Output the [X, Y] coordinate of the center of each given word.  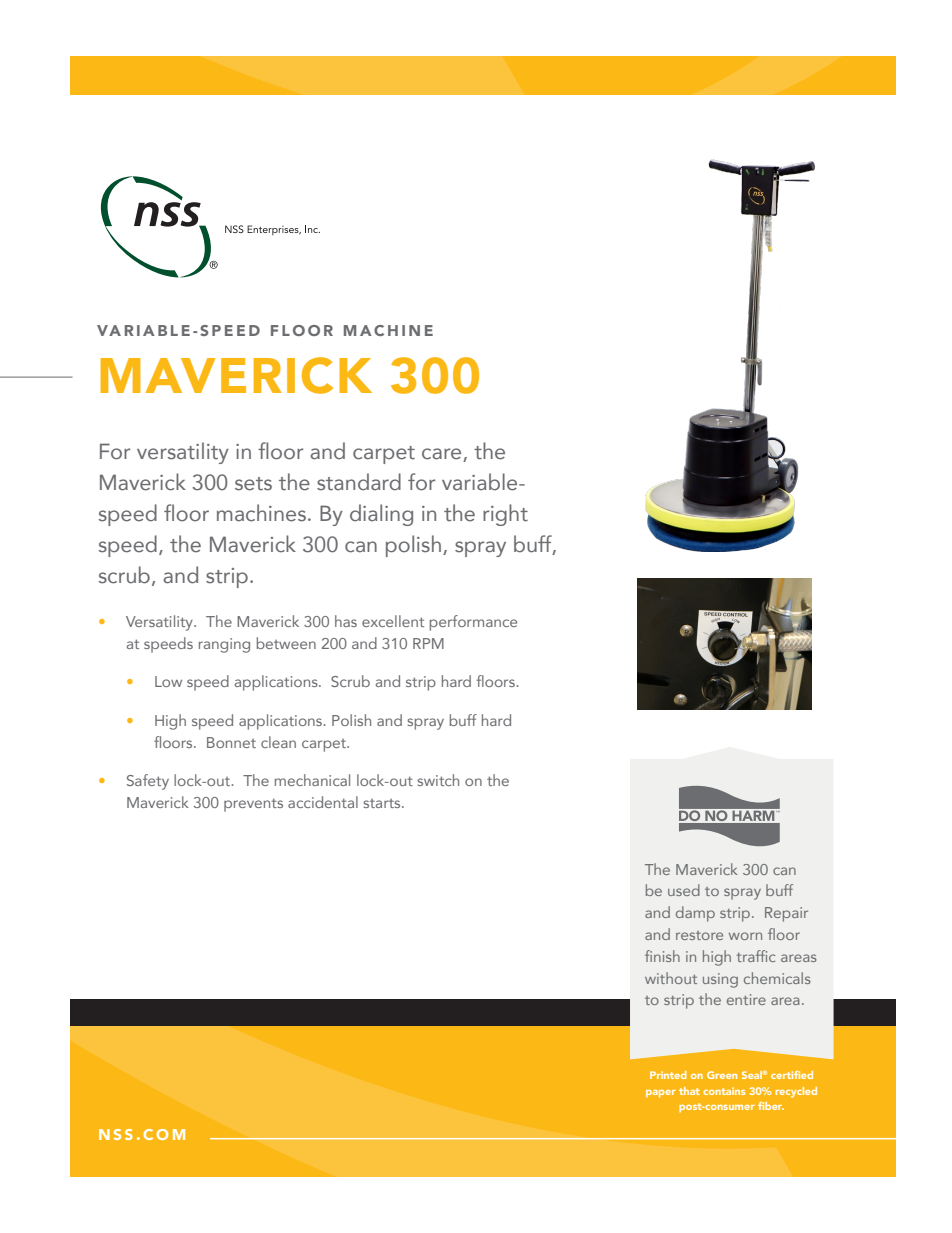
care [441, 454]
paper [661, 1094]
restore [699, 935]
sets [253, 484]
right [505, 515]
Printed [668, 1075]
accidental [323, 802]
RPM [428, 643]
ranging [224, 645]
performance [473, 623]
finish [662, 956]
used [684, 890]
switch [438, 780]
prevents [253, 805]
